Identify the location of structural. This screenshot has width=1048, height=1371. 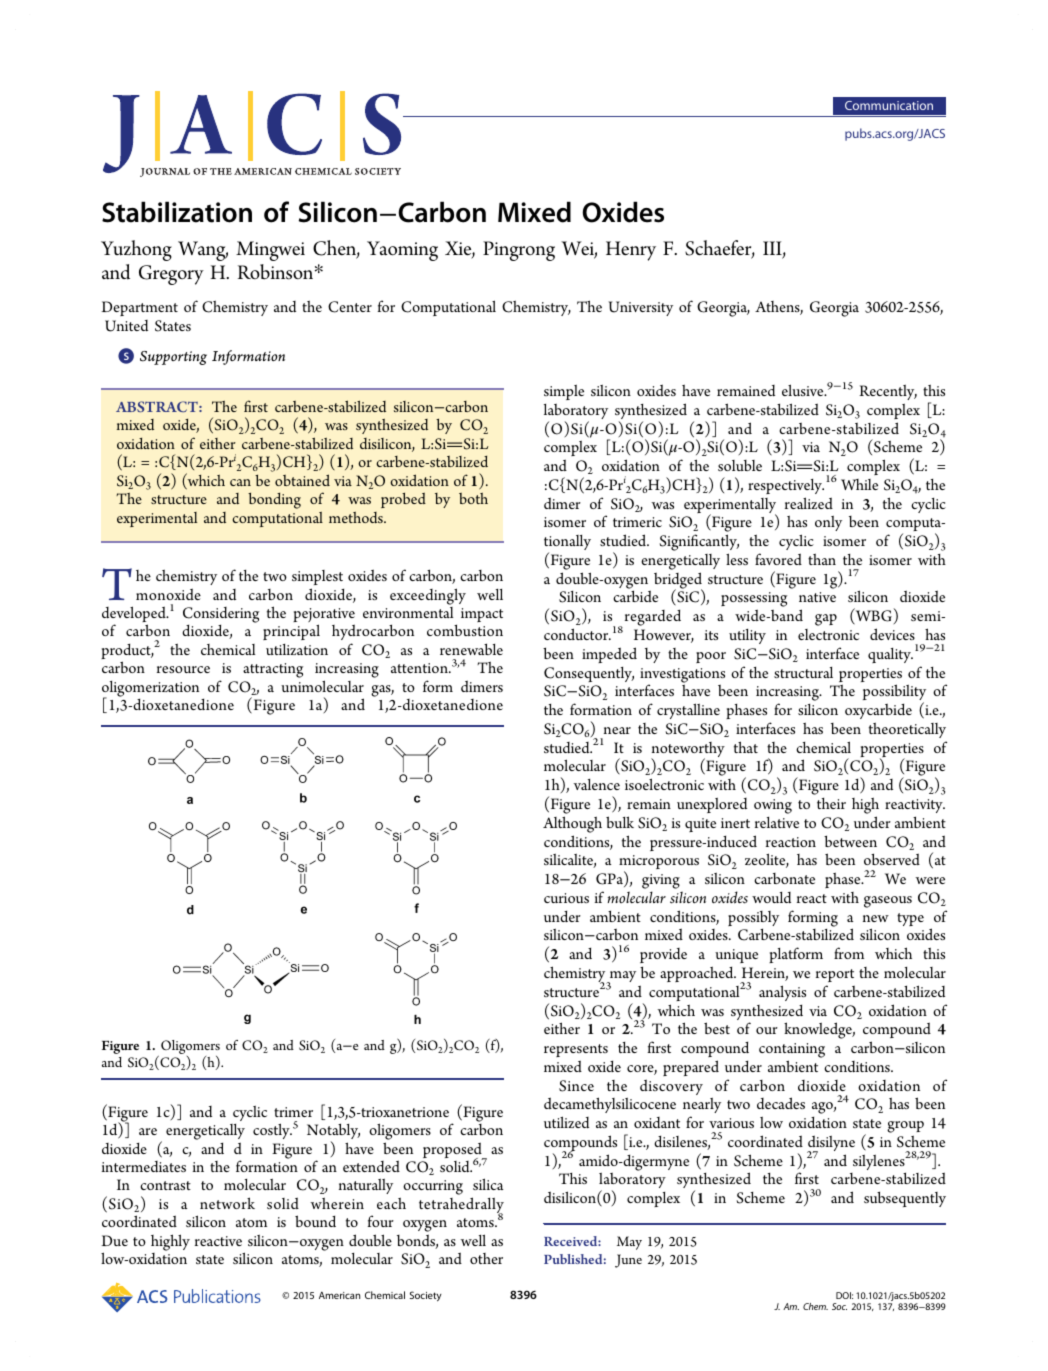
(803, 672).
